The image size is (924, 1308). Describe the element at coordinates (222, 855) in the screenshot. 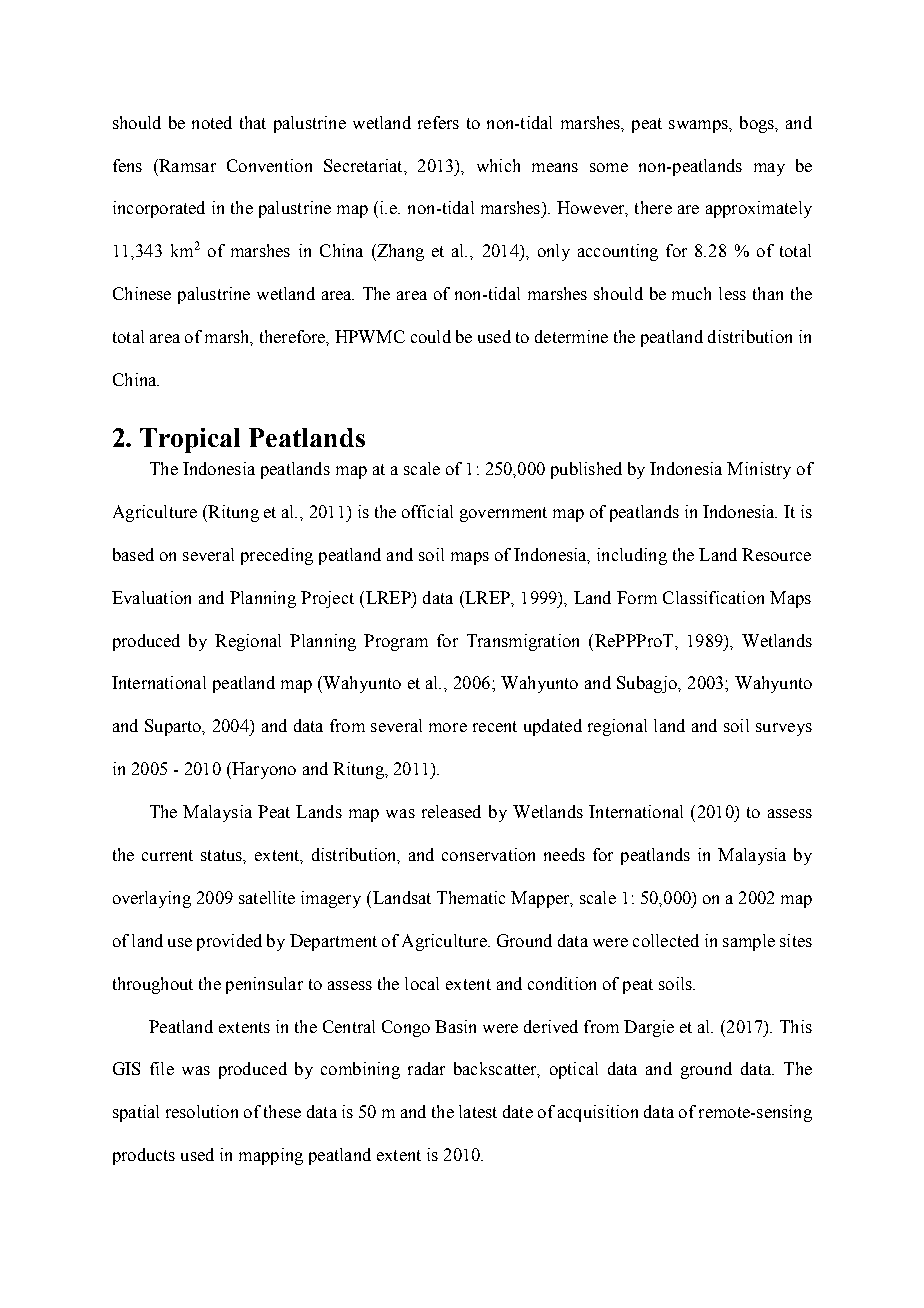

I see `status` at that location.
